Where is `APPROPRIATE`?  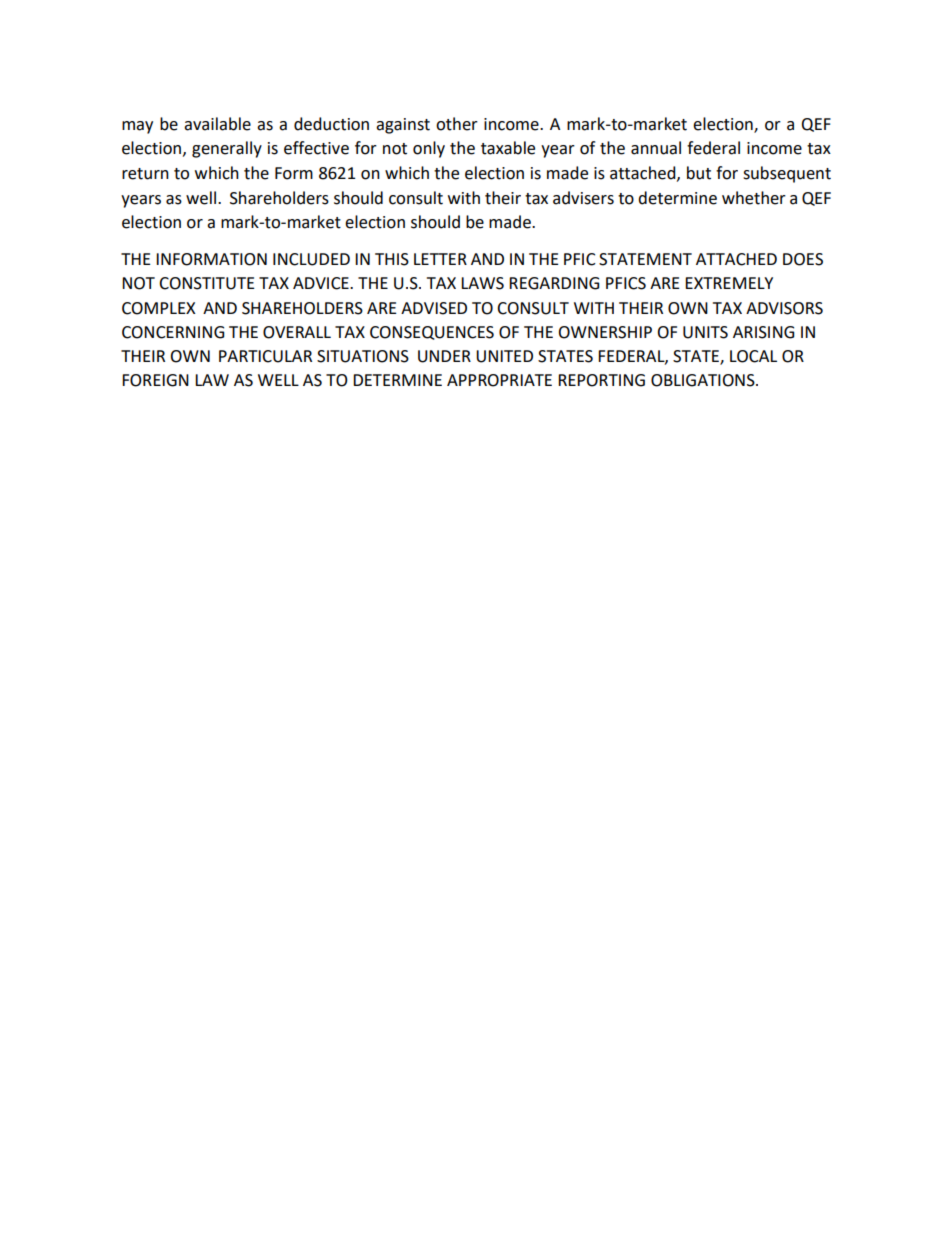 APPROPRIATE is located at coordinates (499, 380).
